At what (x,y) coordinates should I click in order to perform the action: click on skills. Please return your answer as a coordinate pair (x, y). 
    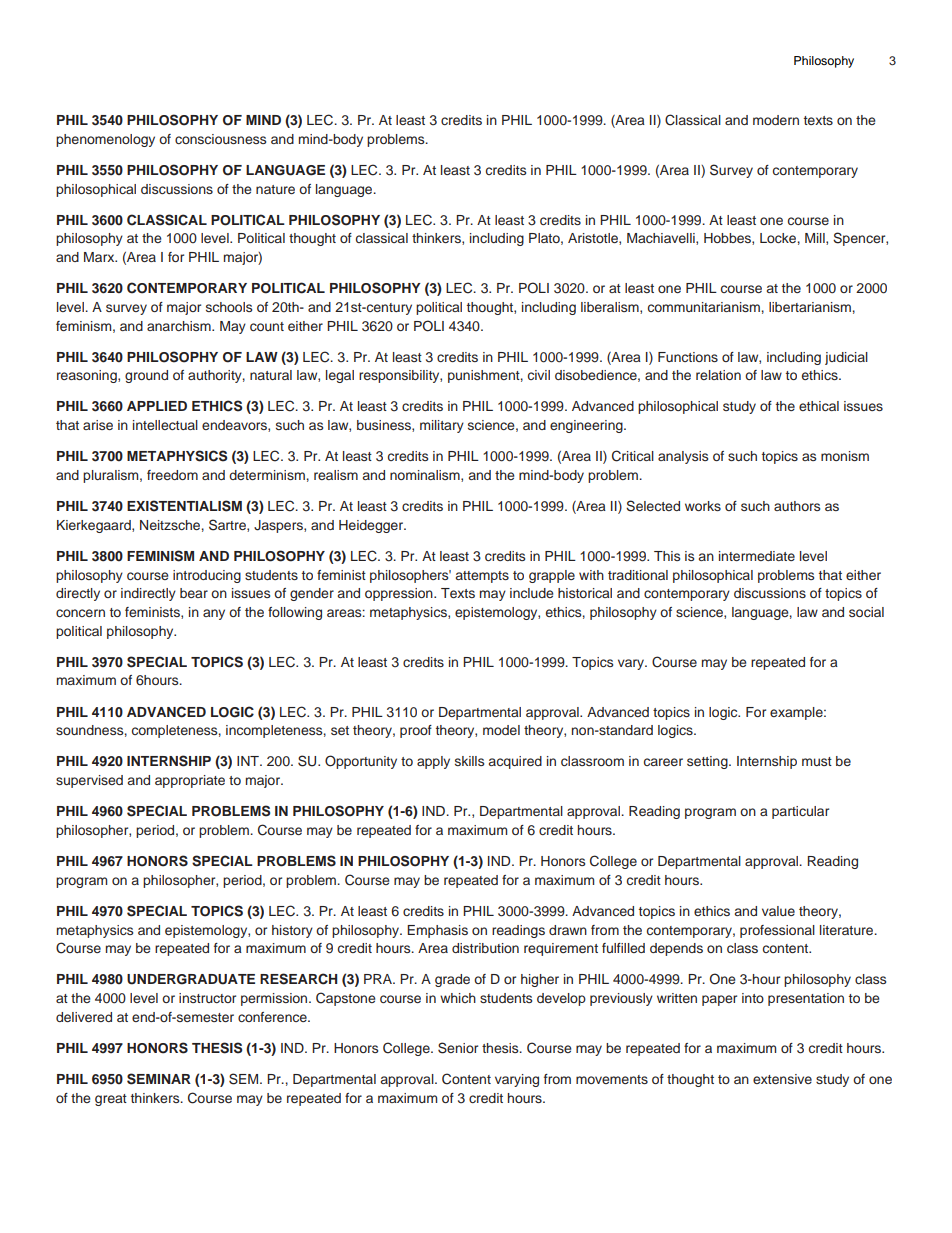
    Looking at the image, I should click on (469, 761).
